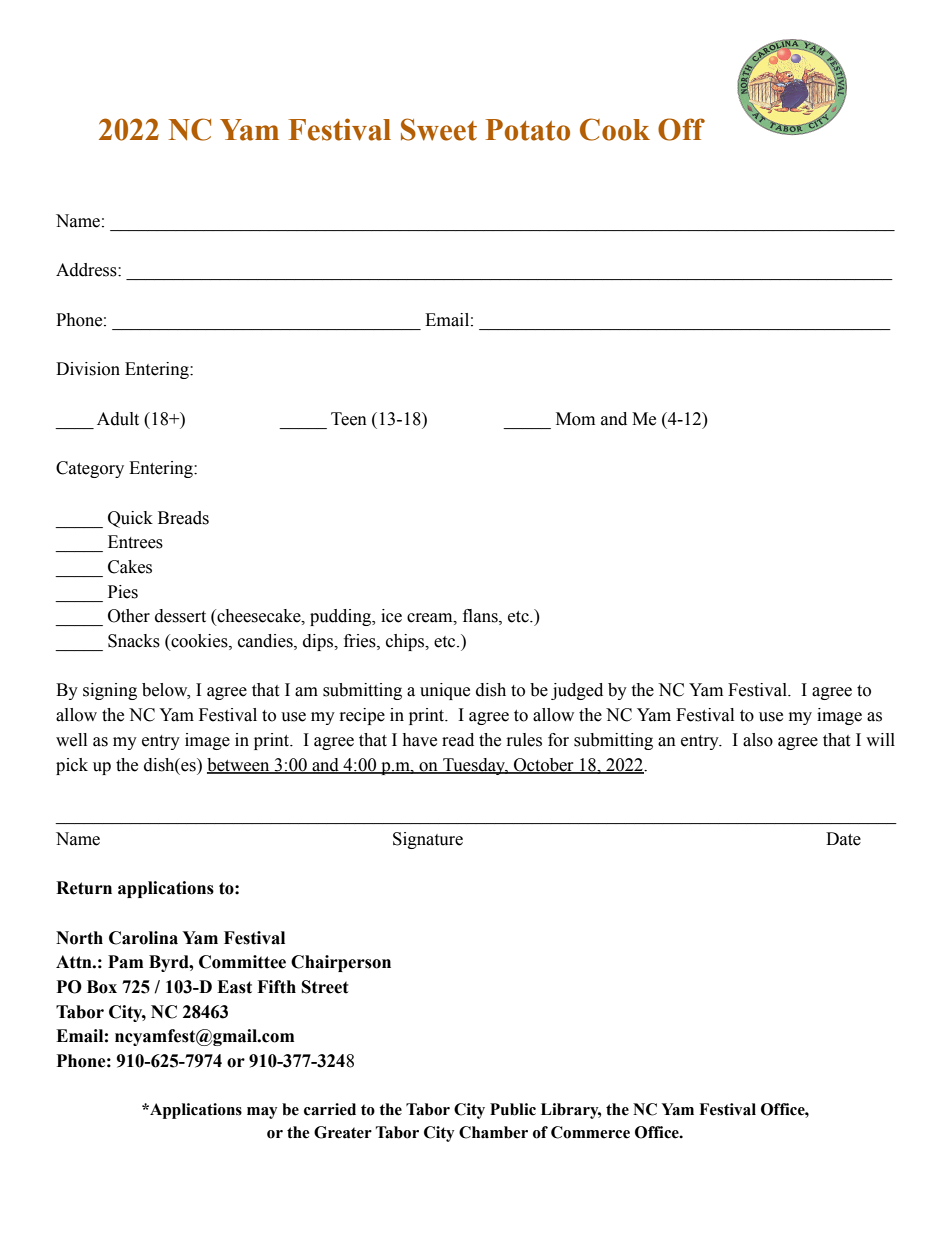 This page has height=1233, width=952. I want to click on Snacks, so click(134, 641).
